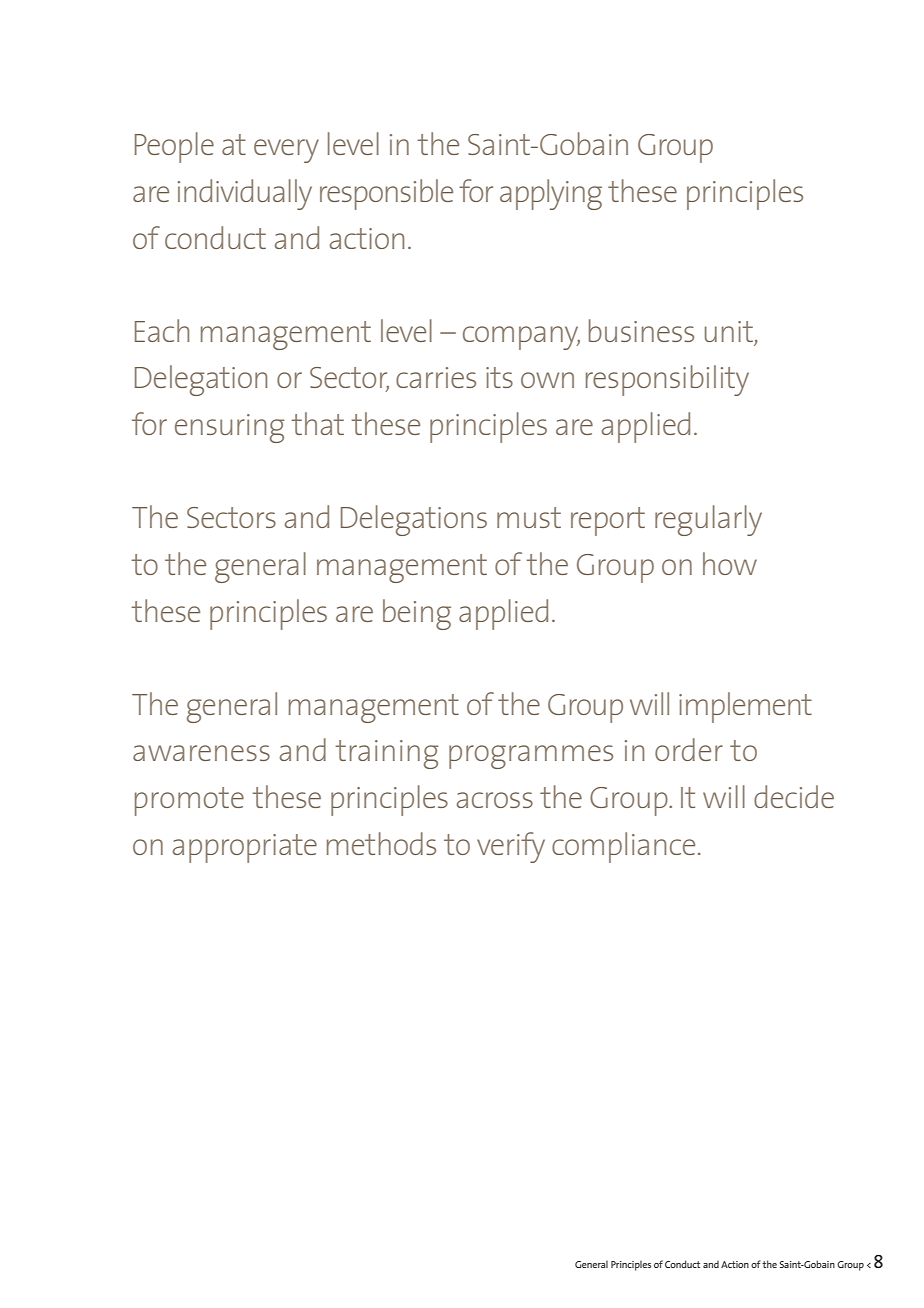 This image has width=924, height=1308. What do you see at coordinates (521, 338) in the image?
I see `company` at bounding box center [521, 338].
